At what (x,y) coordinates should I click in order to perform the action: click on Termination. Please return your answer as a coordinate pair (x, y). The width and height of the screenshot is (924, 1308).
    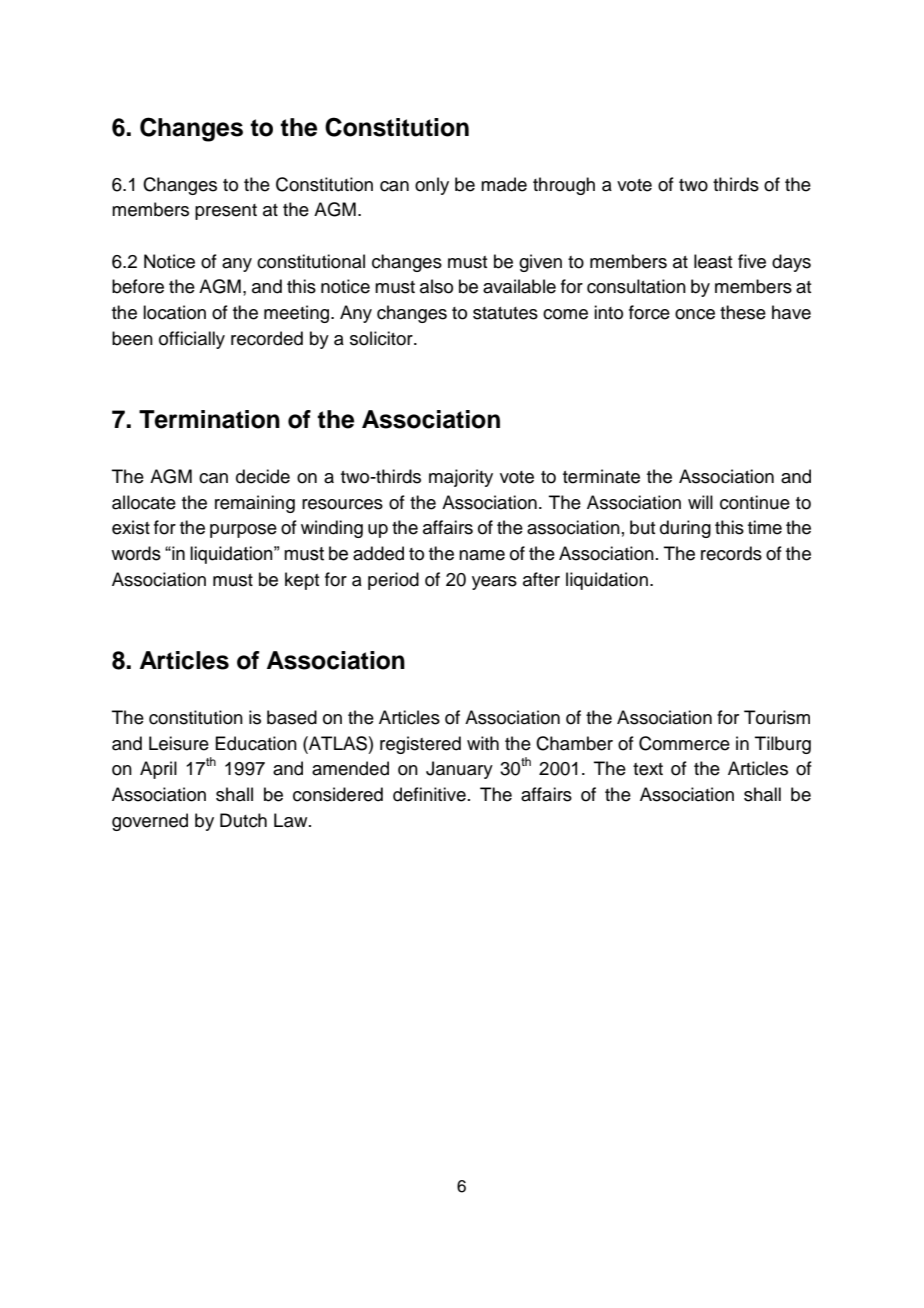
    Looking at the image, I should click on (209, 419).
